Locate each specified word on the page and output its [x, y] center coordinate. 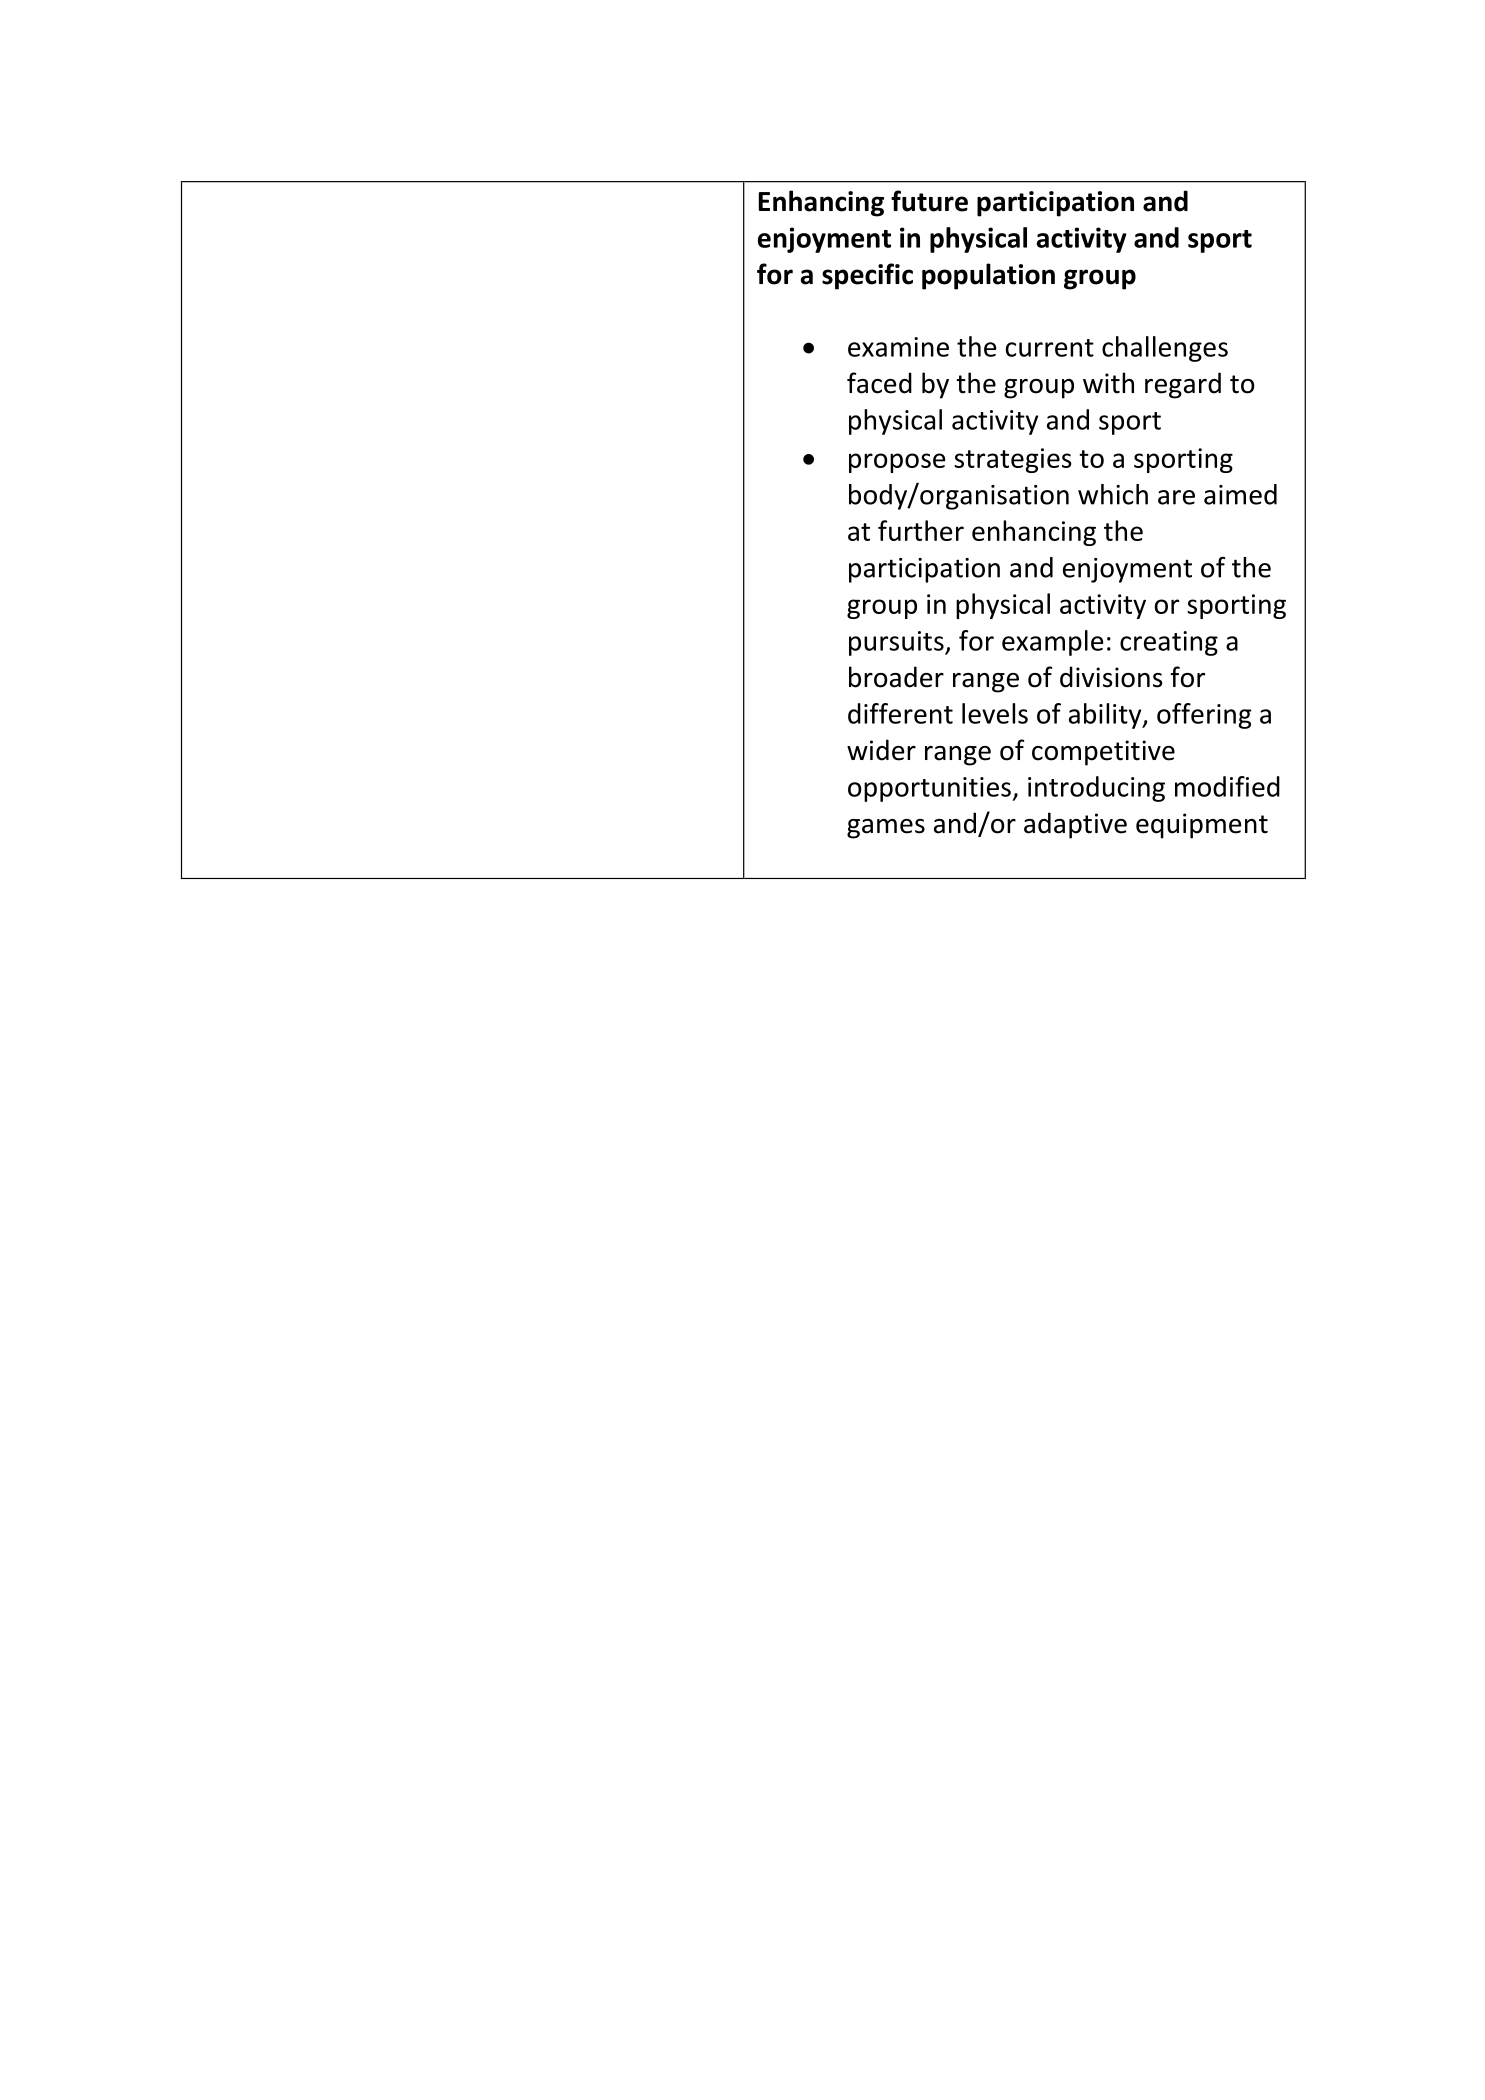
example [1053, 643]
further [921, 530]
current [1050, 348]
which [1113, 494]
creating [1169, 643]
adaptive [1075, 825]
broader [896, 677]
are [1176, 497]
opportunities [930, 789]
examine [898, 347]
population [988, 276]
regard [1183, 385]
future [929, 201]
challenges [1165, 349]
